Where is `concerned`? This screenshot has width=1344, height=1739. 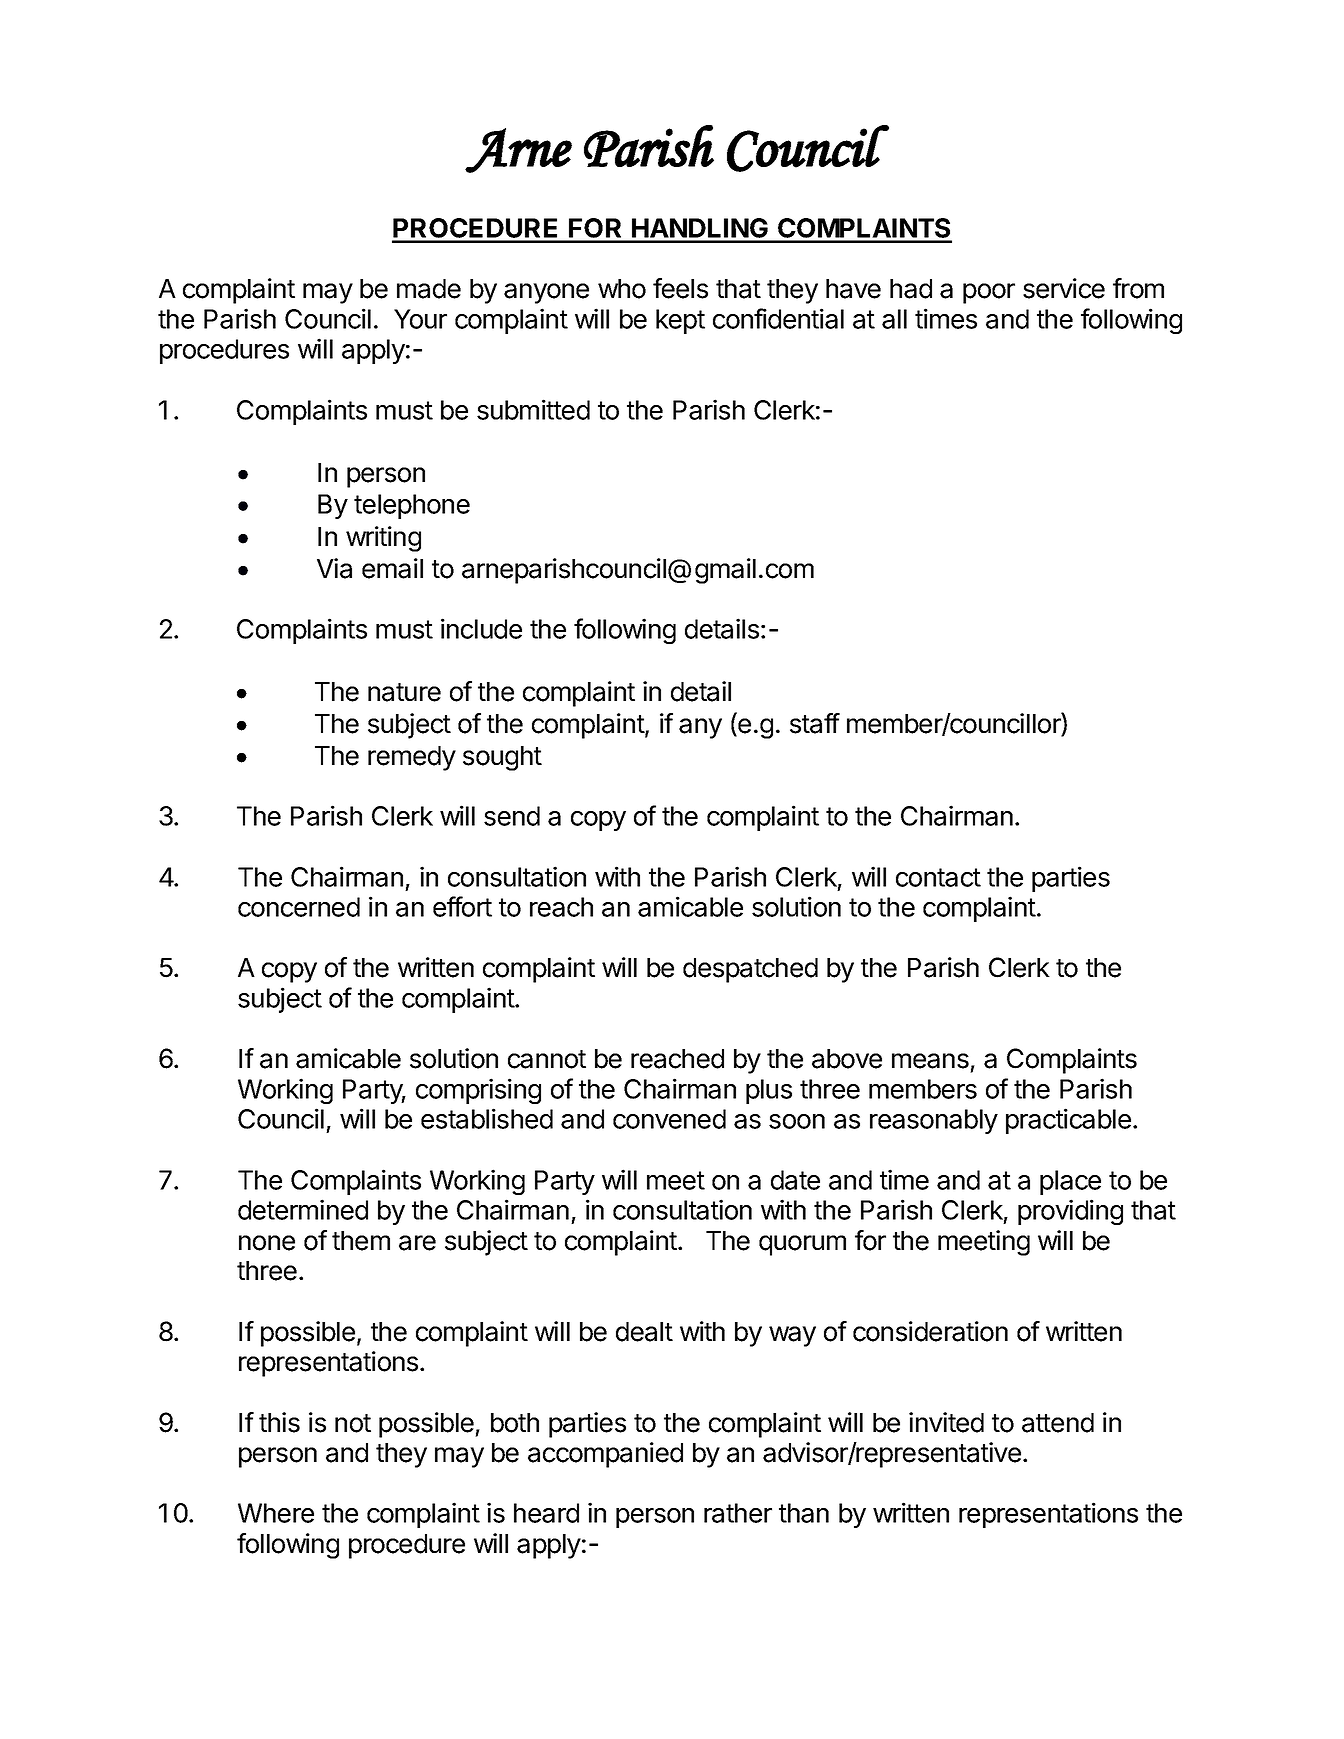
concerned is located at coordinates (299, 907).
